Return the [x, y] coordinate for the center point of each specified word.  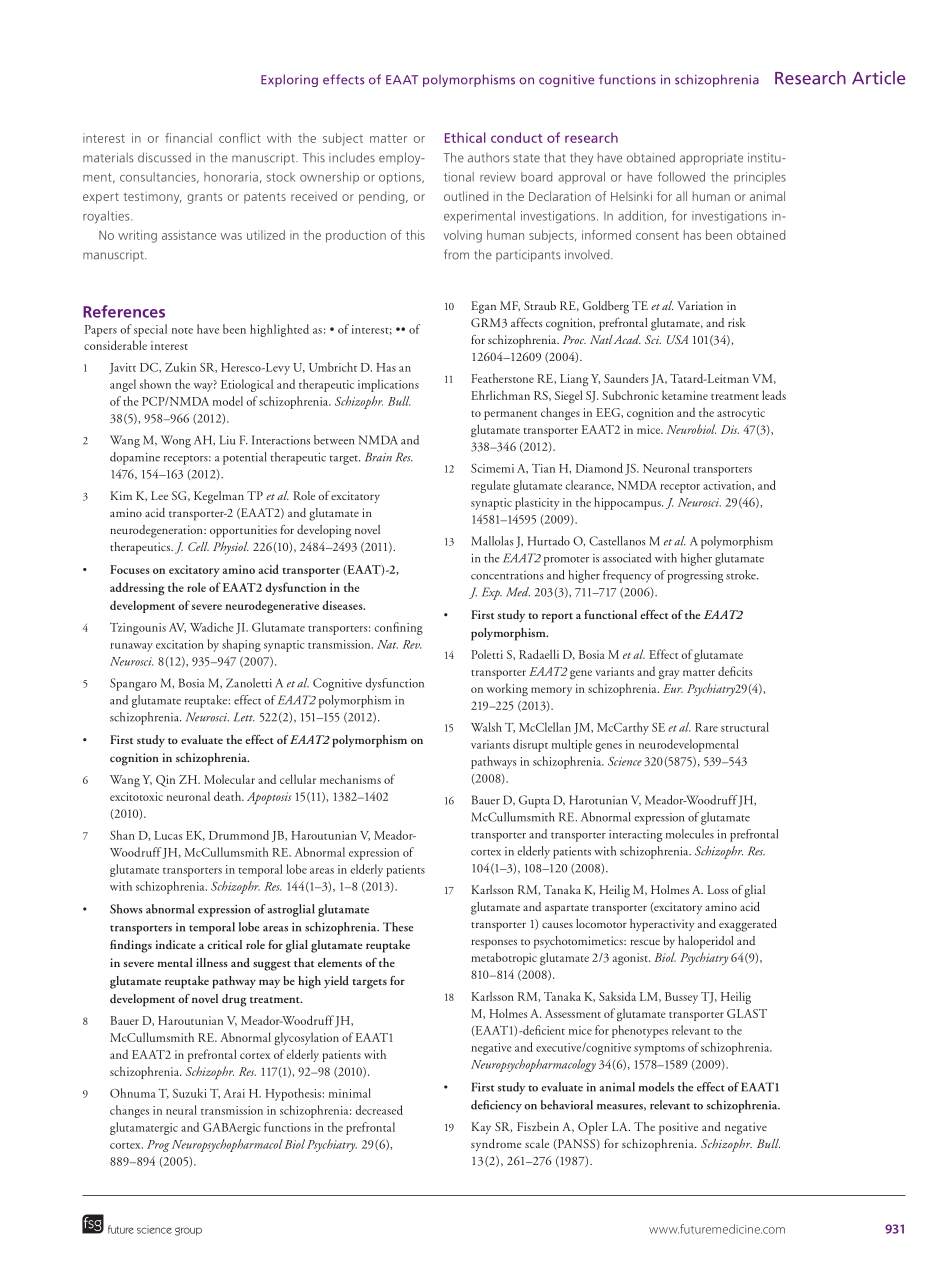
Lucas [168, 835]
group [188, 1231]
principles [760, 178]
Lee [159, 495]
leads [774, 395]
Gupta [534, 801]
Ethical [465, 137]
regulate [490, 486]
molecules [690, 834]
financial [188, 138]
